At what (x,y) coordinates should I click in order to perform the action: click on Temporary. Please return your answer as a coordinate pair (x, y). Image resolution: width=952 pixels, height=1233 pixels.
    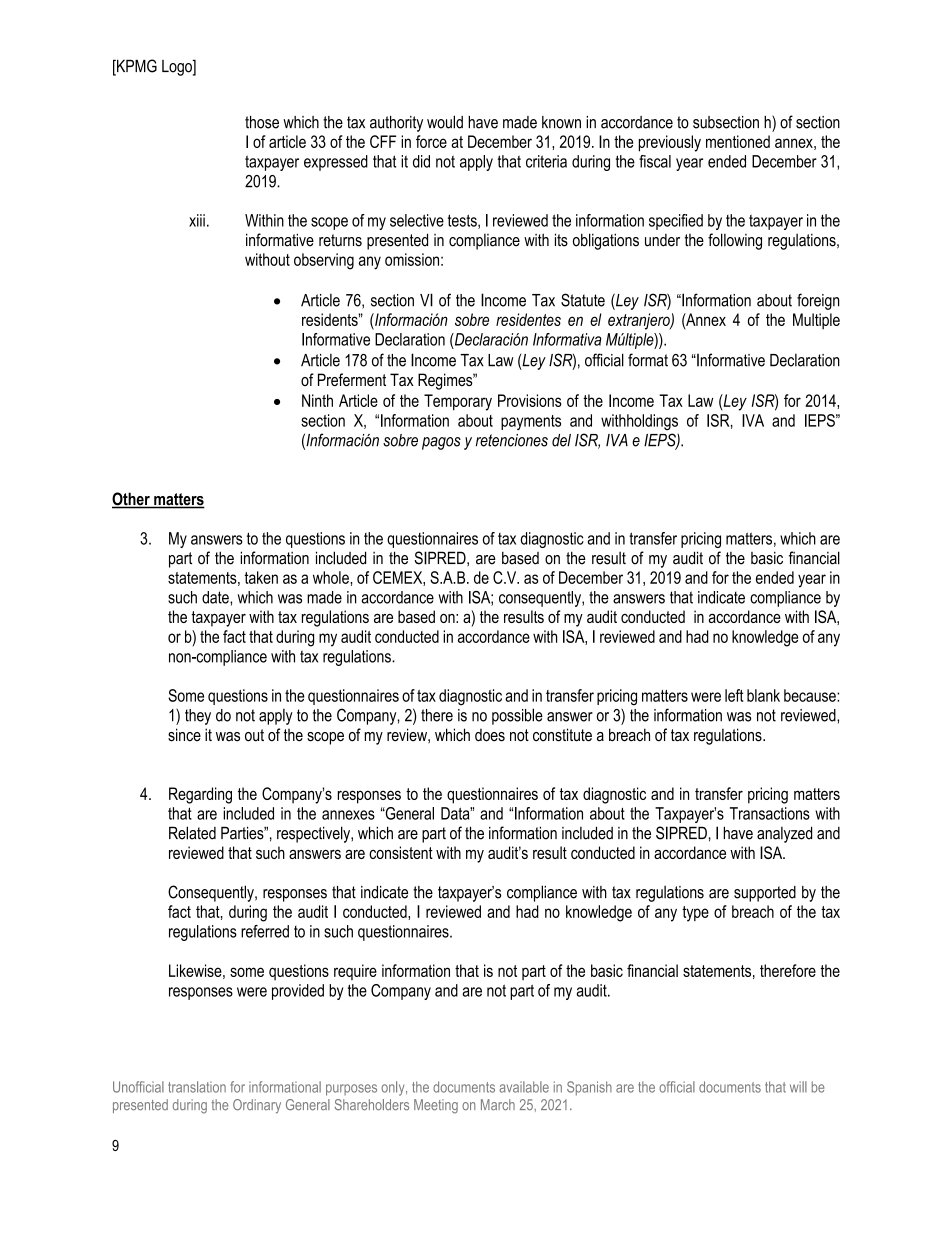
    Looking at the image, I should click on (458, 402).
